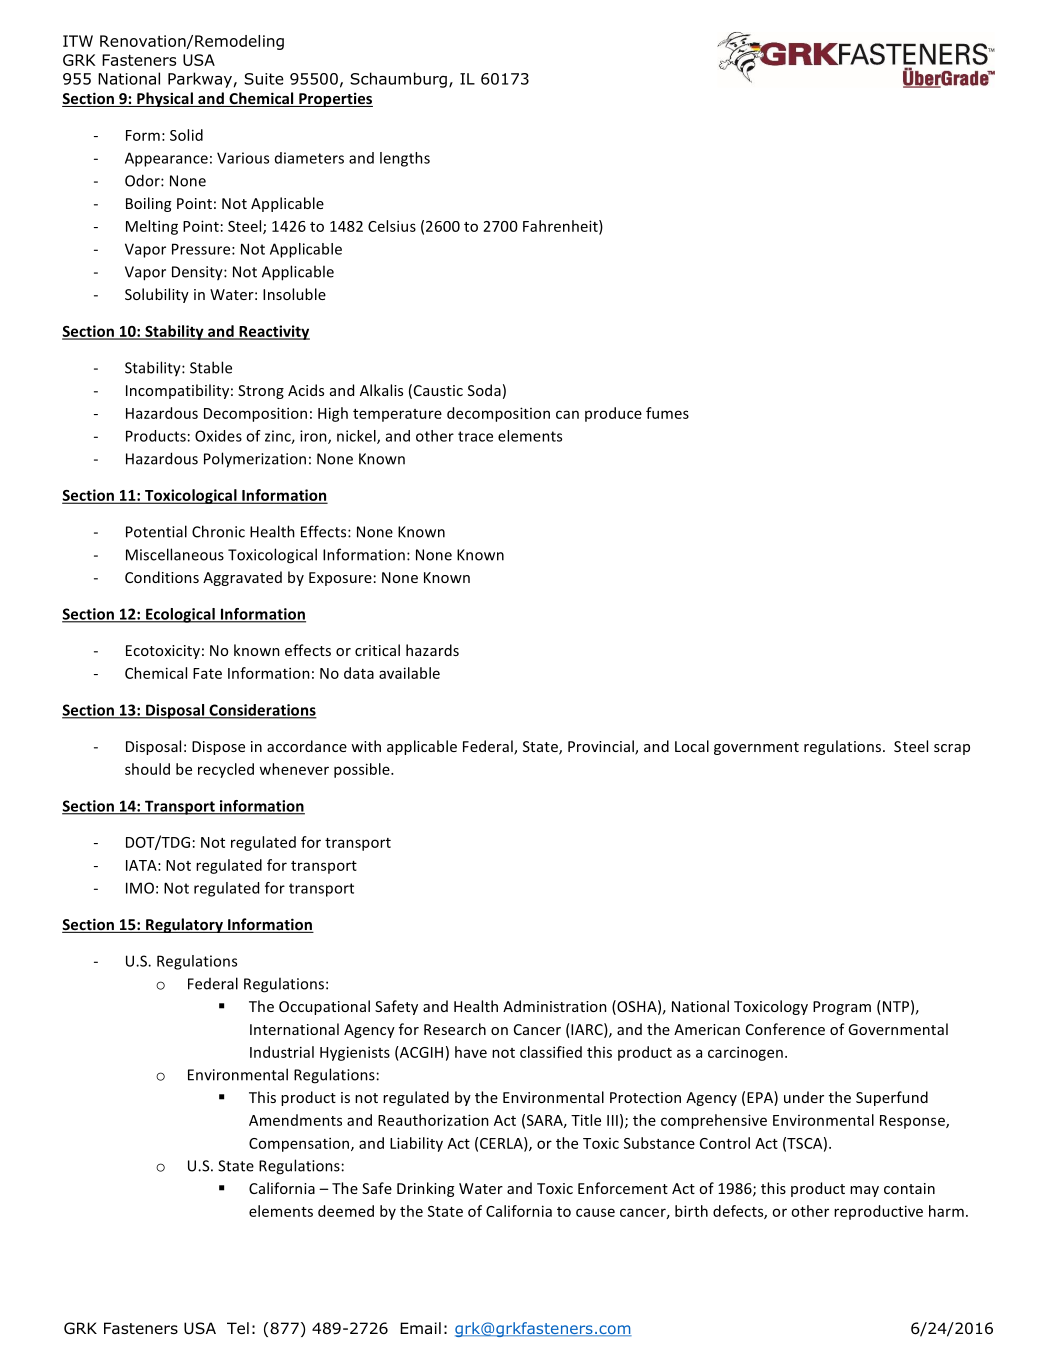  Describe the element at coordinates (243, 158) in the image. I see `Various` at that location.
